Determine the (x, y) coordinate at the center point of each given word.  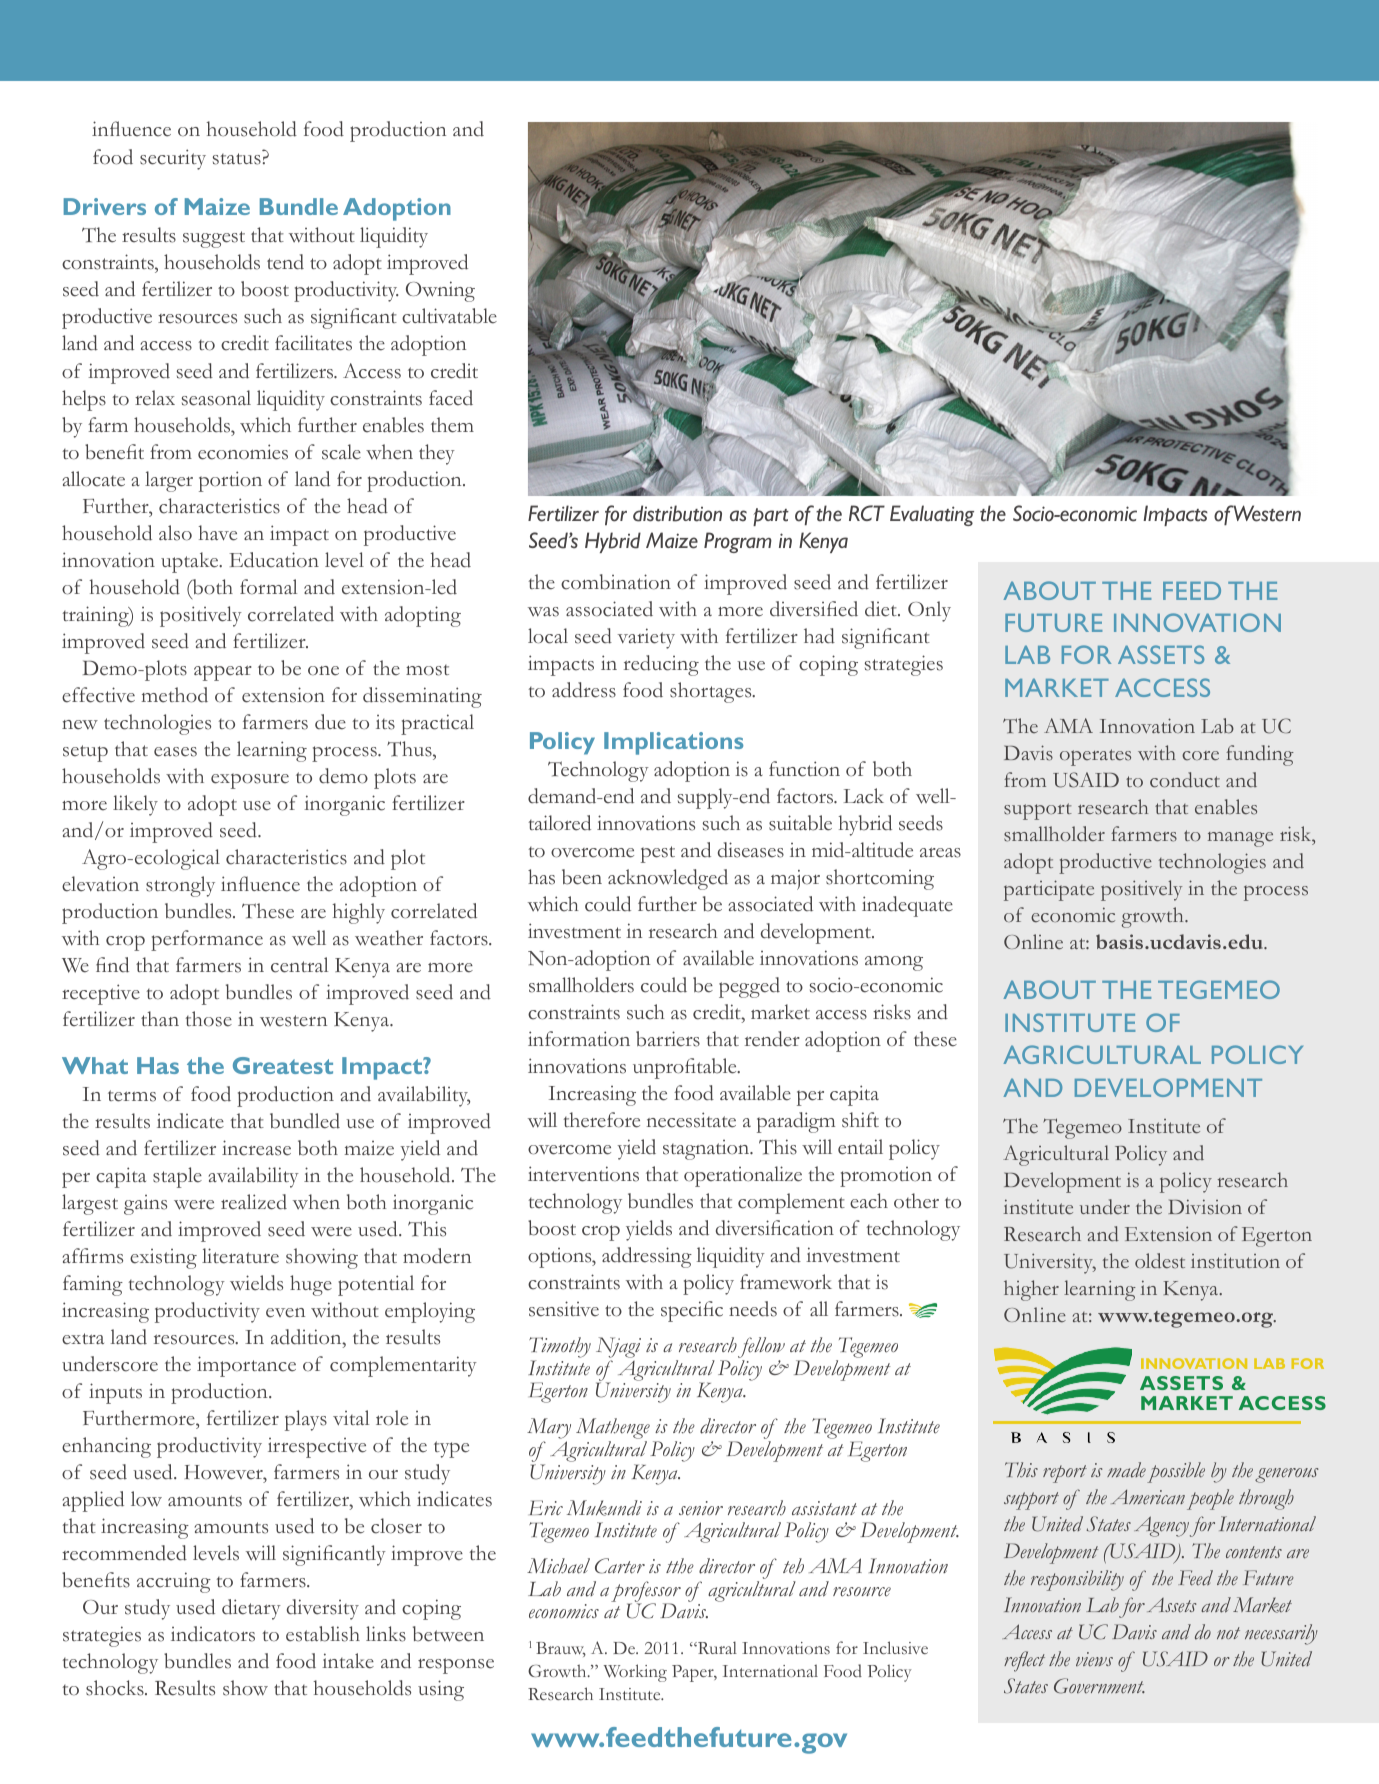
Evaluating (932, 515)
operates (1095, 757)
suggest (214, 239)
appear (223, 673)
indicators (213, 1634)
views (1094, 1659)
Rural (716, 1647)
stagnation (707, 1150)
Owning (440, 291)
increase (256, 1148)
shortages (712, 692)
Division (1205, 1207)
